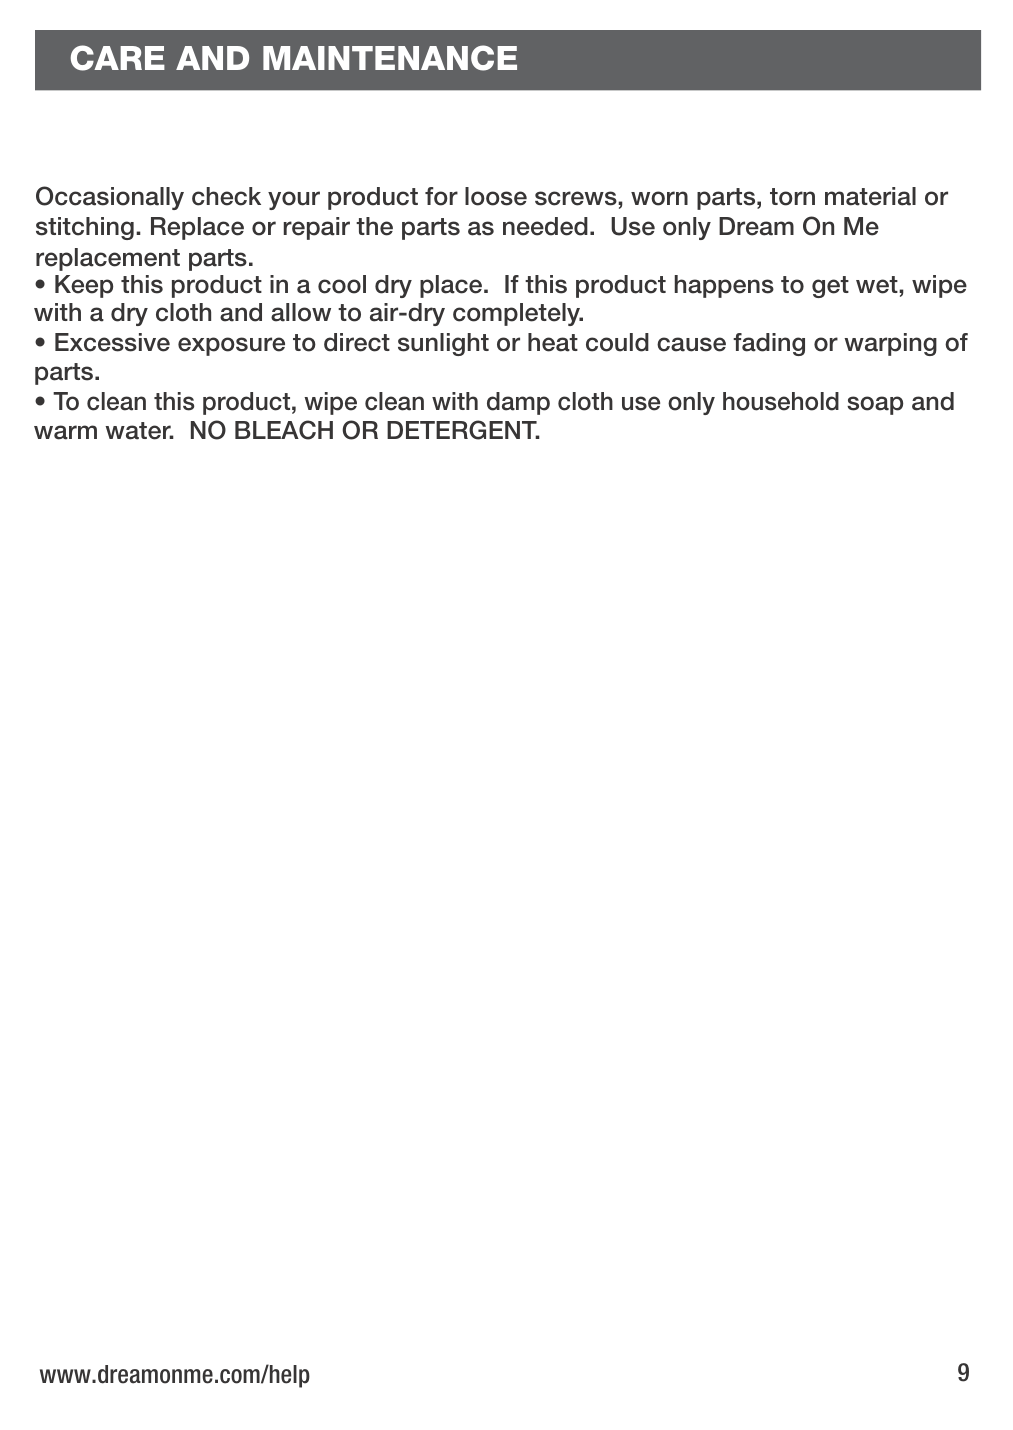  What do you see at coordinates (781, 401) in the page?
I see `household` at bounding box center [781, 401].
